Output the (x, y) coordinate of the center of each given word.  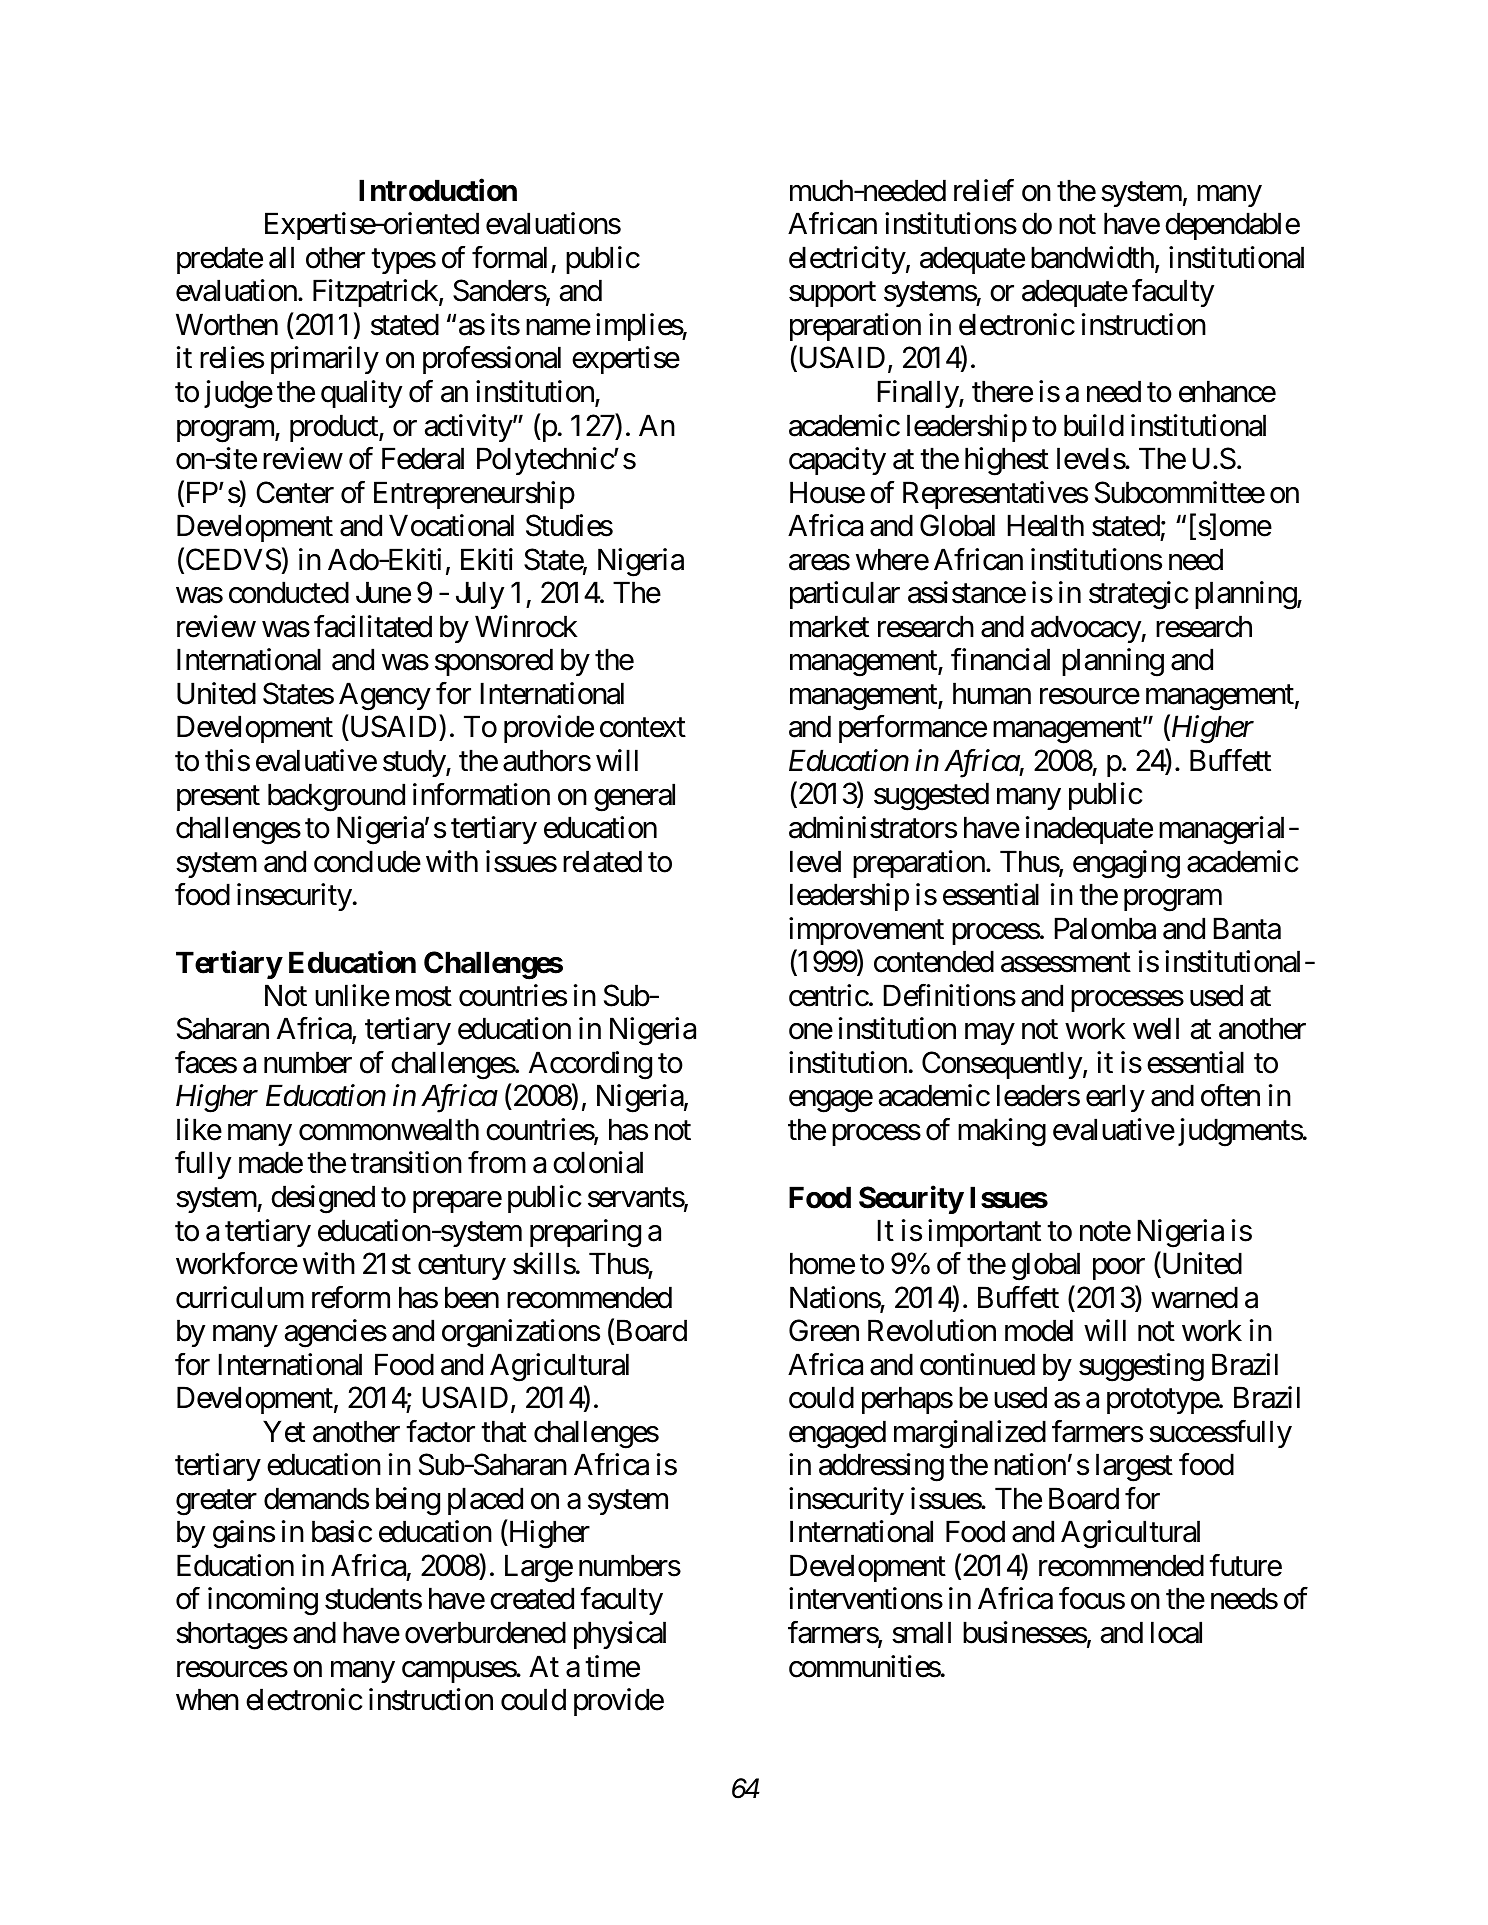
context (643, 728)
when (207, 1699)
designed (323, 1199)
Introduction (438, 190)
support (832, 295)
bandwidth (1092, 257)
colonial (598, 1163)
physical (620, 1635)
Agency (385, 696)
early (1115, 1098)
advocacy (1086, 629)
